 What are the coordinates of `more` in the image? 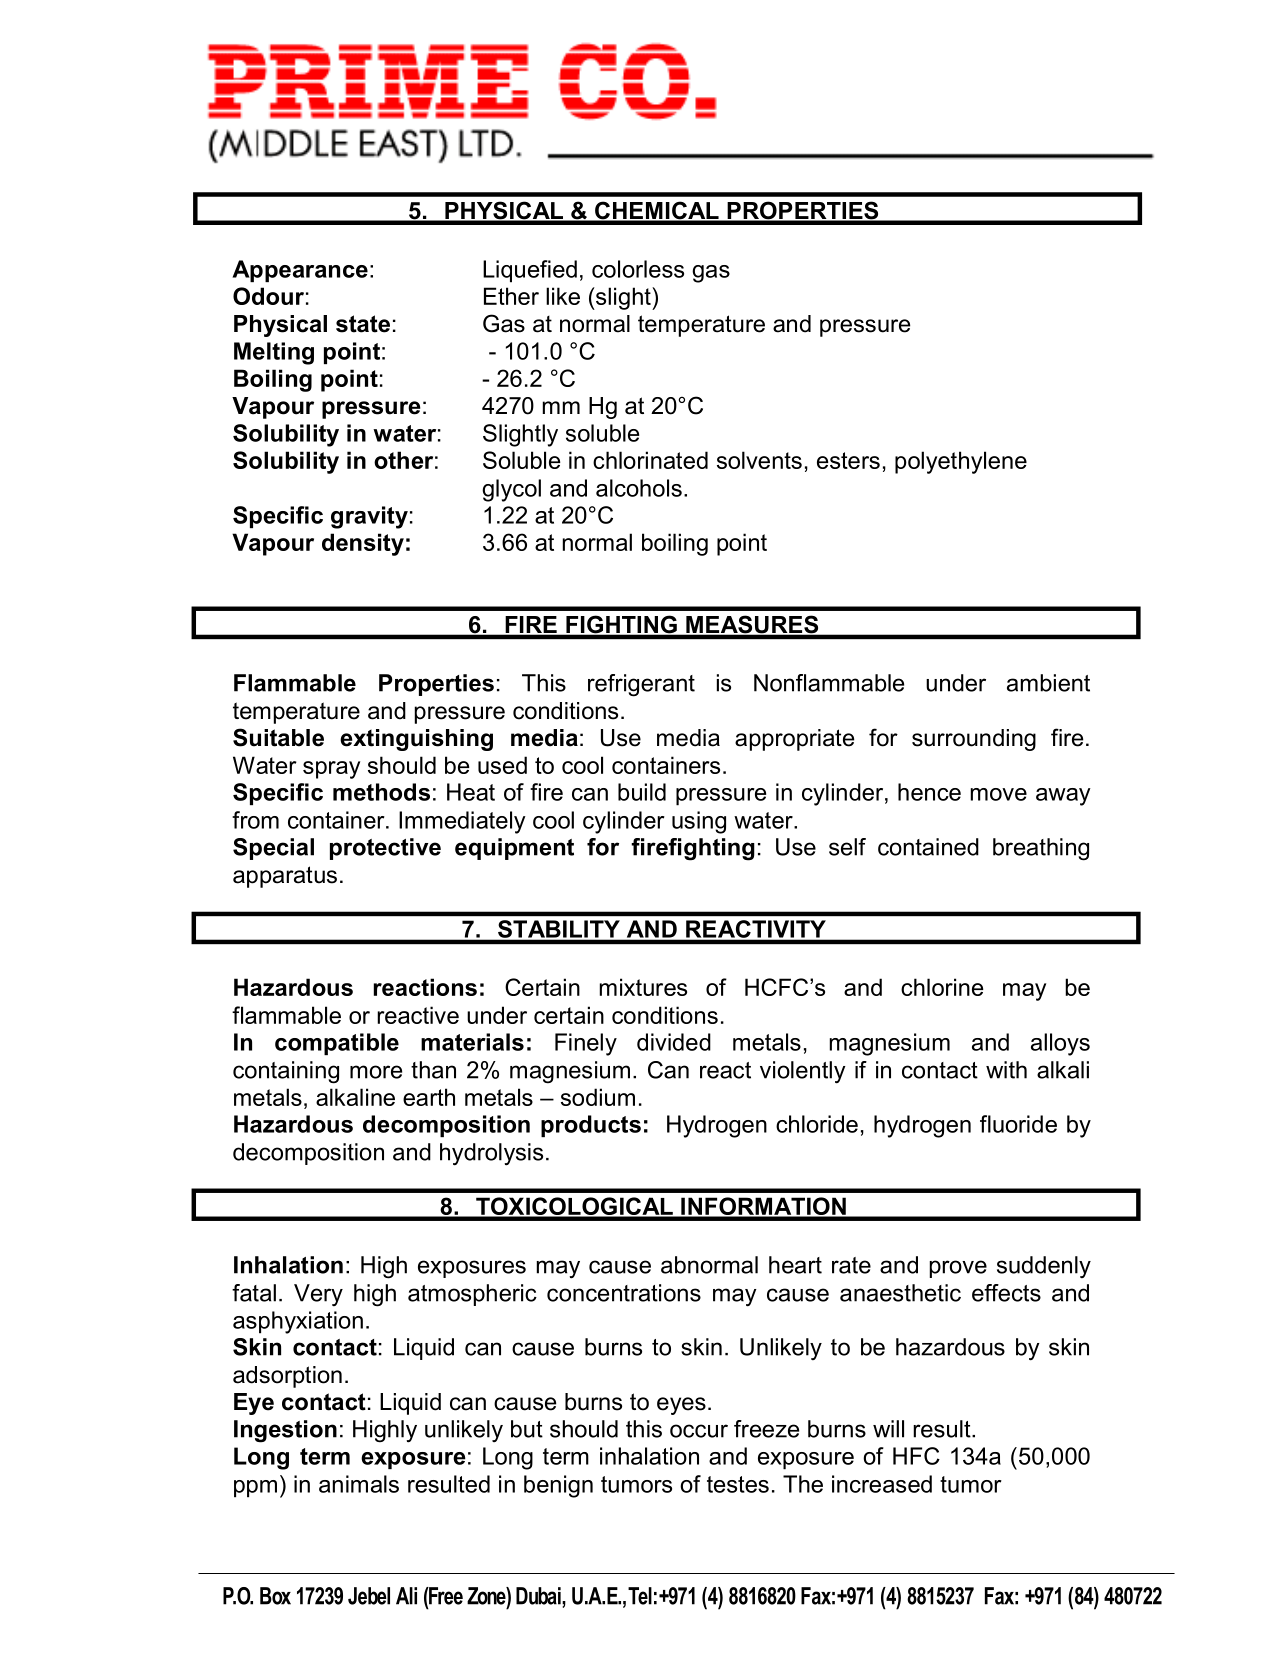 It's located at (376, 1072).
